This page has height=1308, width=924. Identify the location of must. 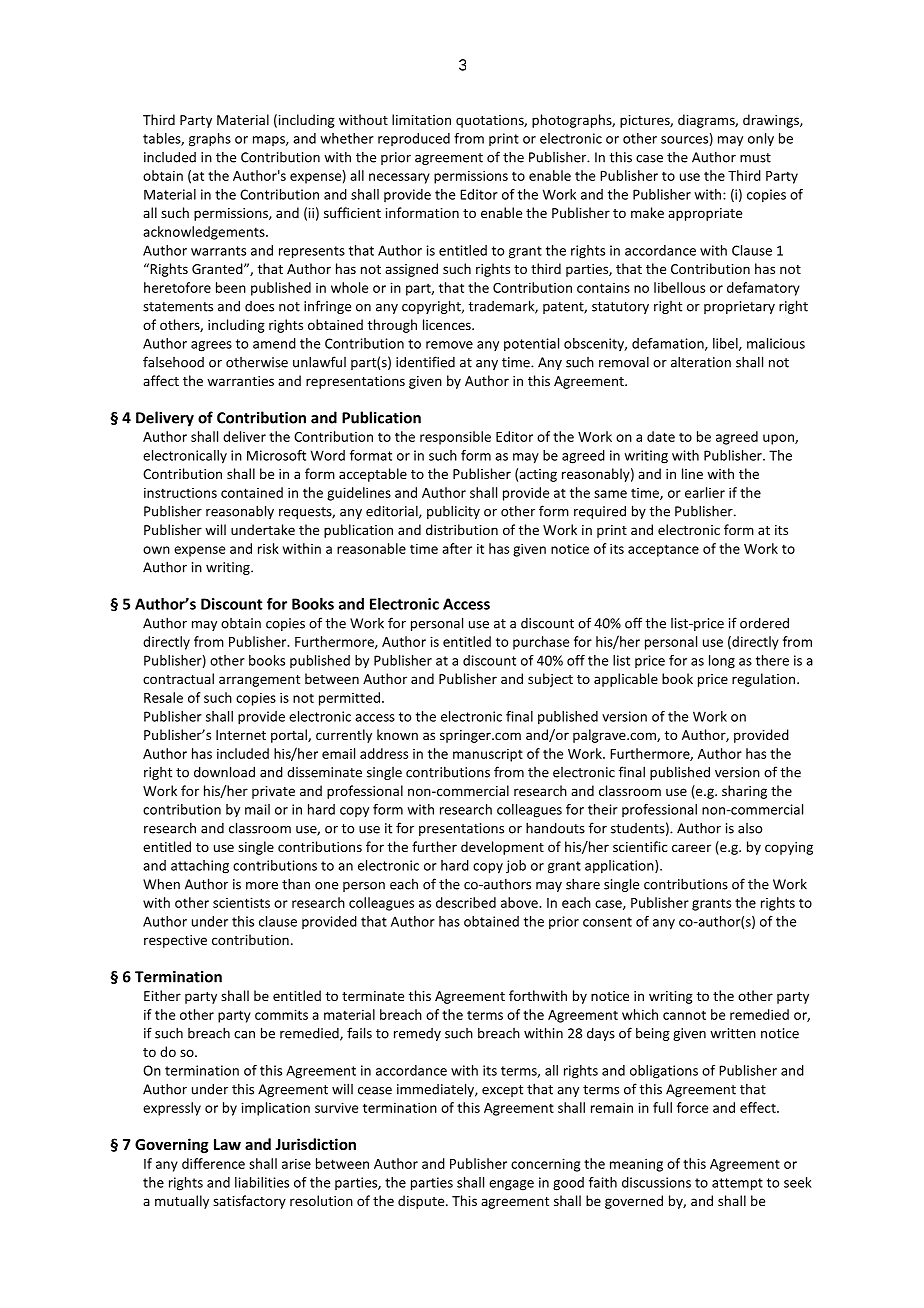
(755, 158).
